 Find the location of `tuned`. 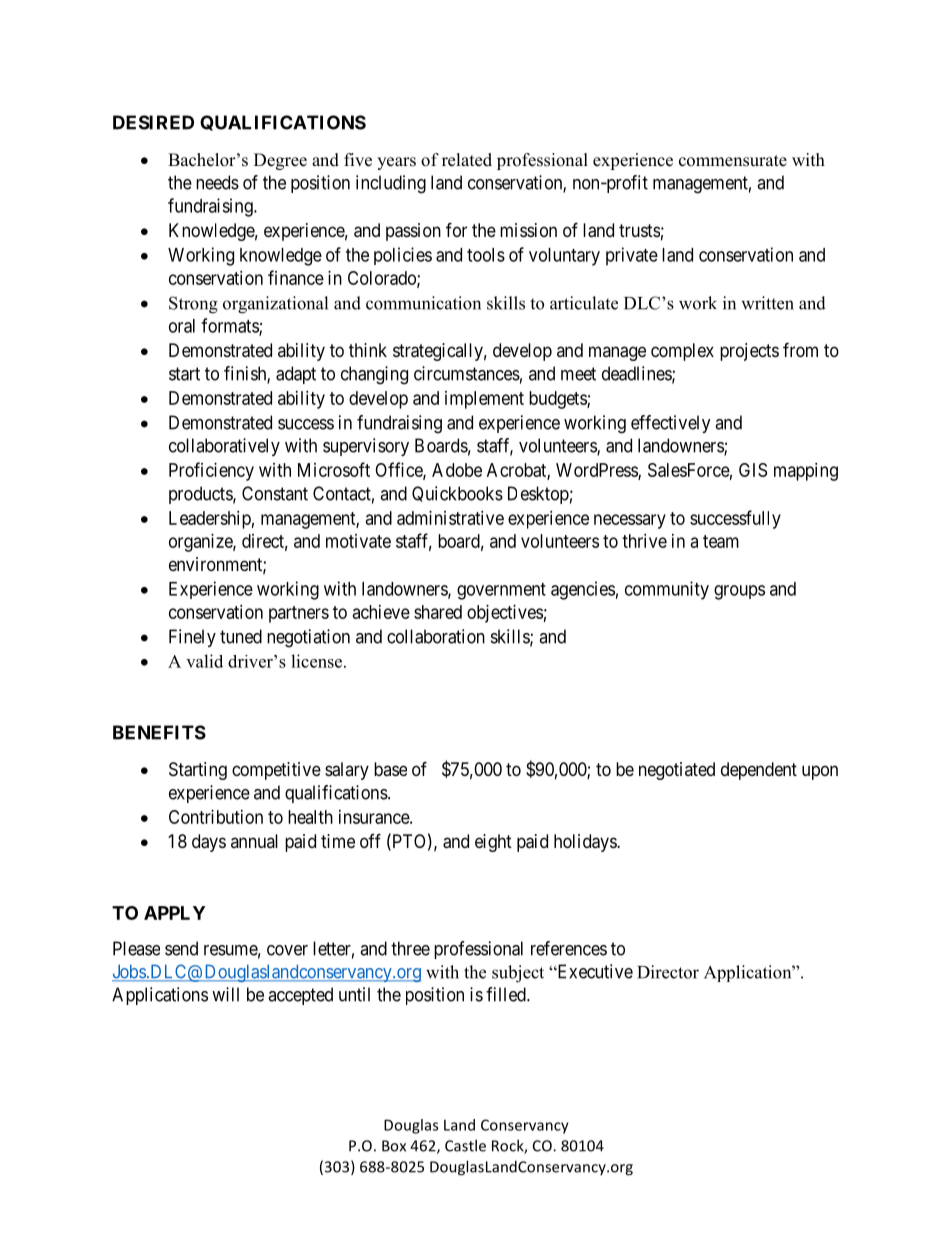

tuned is located at coordinates (241, 636).
